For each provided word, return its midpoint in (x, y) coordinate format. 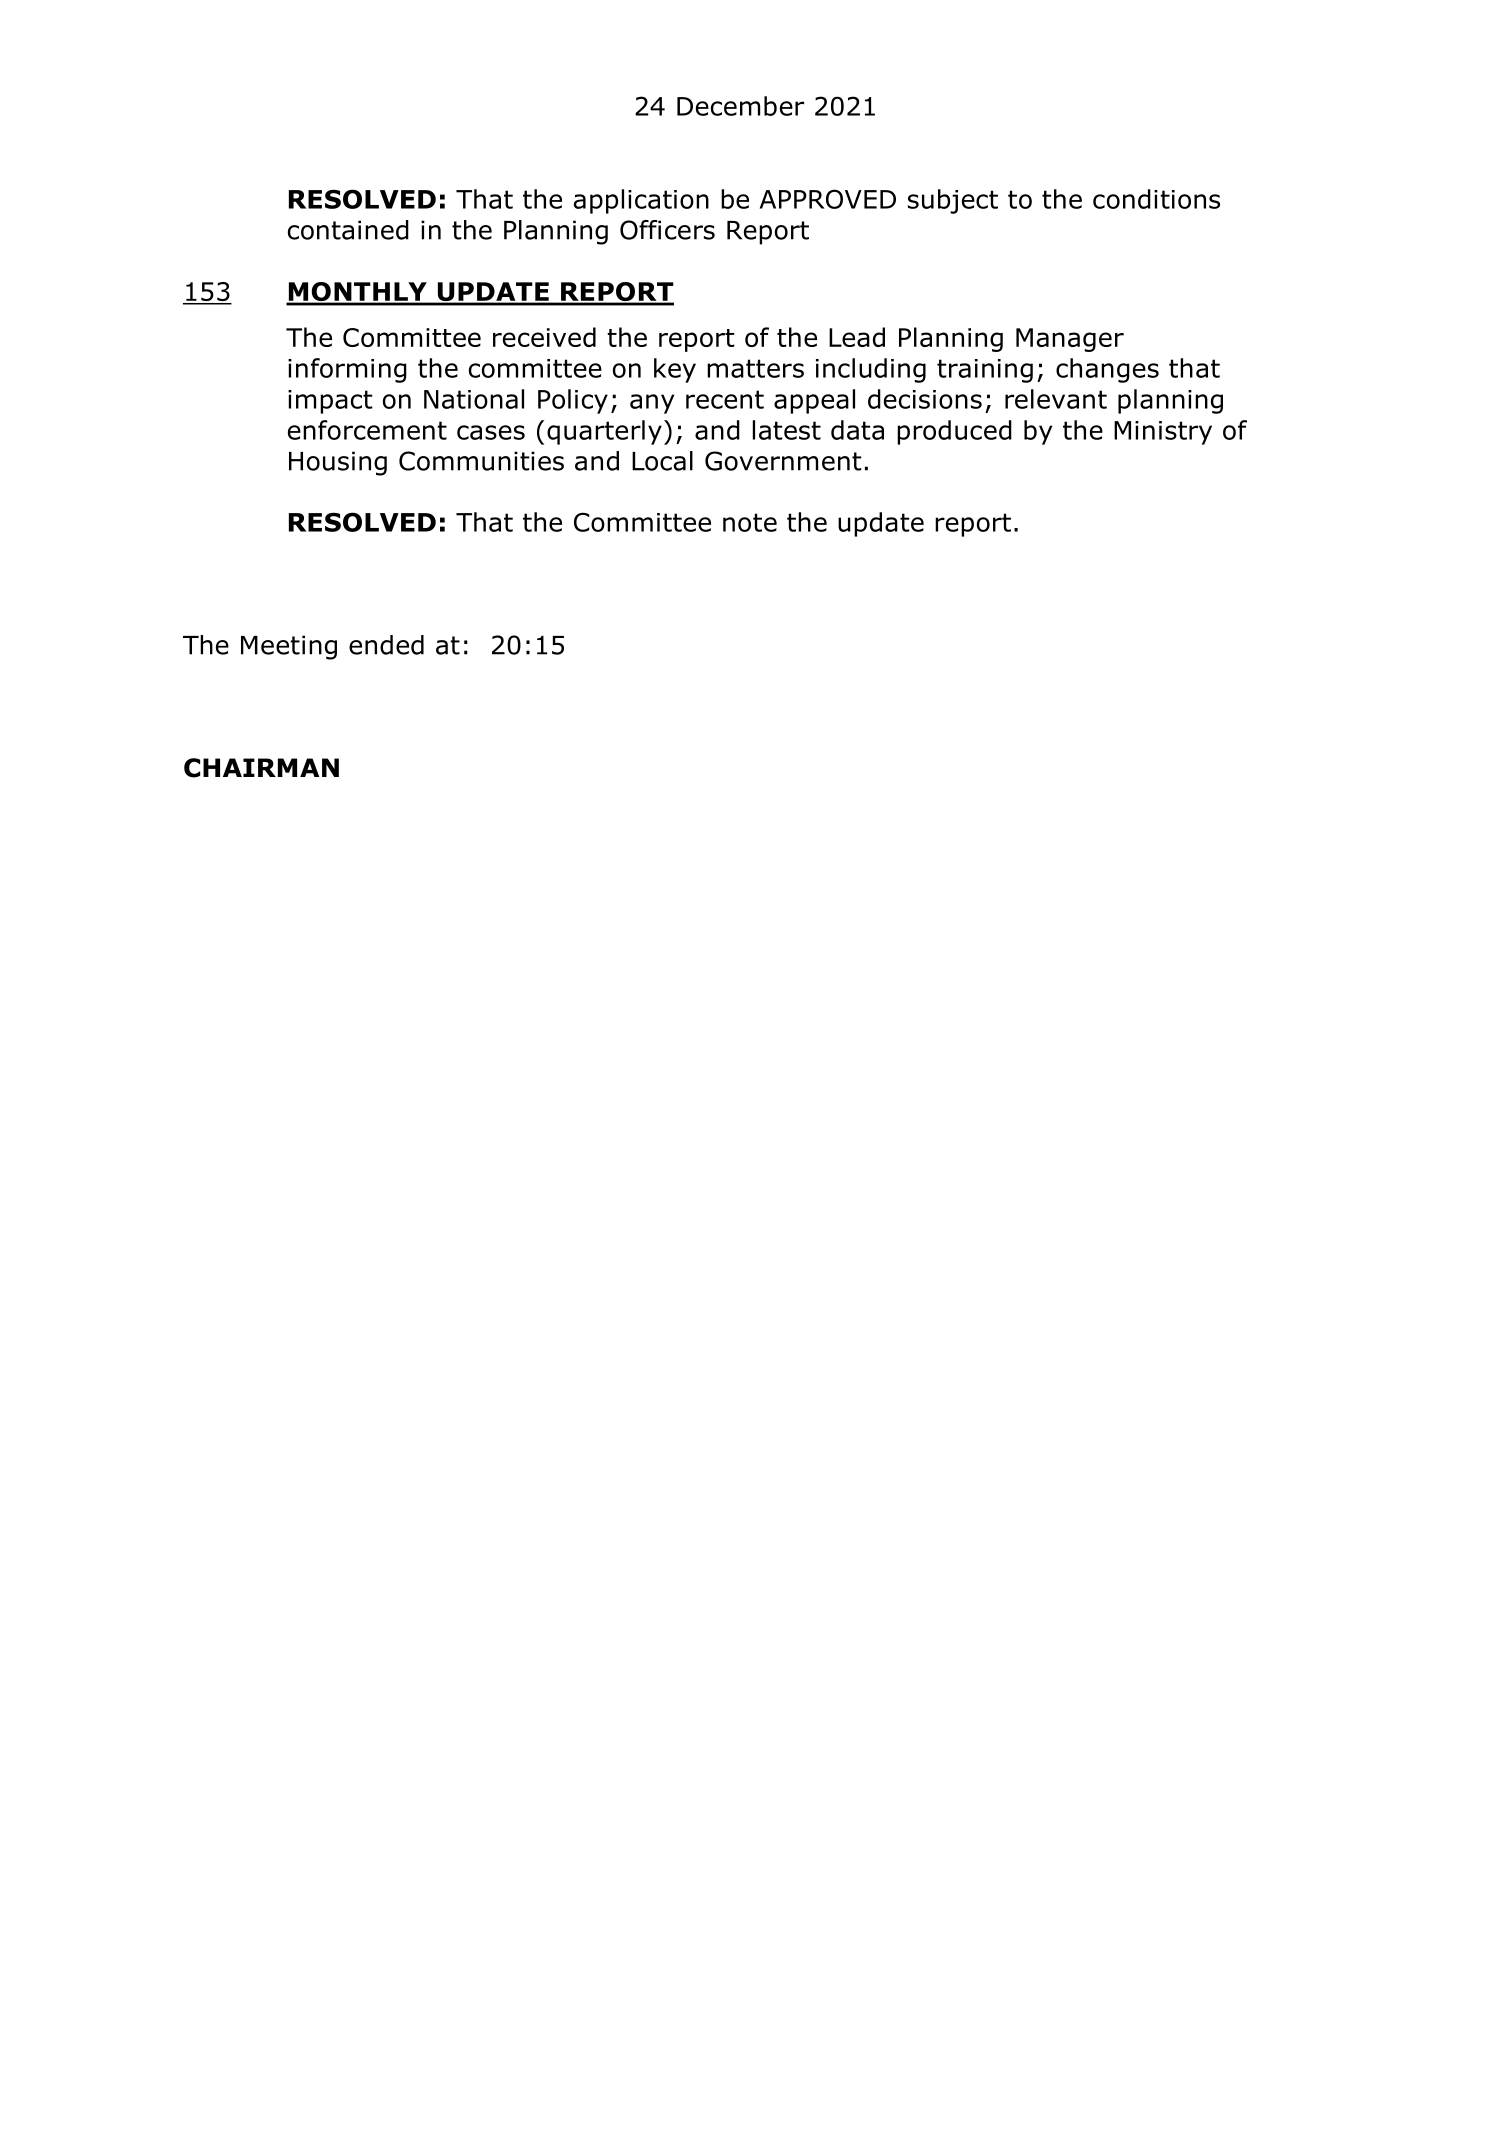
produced (954, 432)
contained (348, 230)
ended (386, 645)
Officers (667, 230)
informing (347, 370)
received (544, 337)
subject (953, 201)
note (750, 522)
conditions (1156, 199)
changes (1107, 370)
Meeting (289, 647)
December (740, 106)
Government (783, 461)
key (675, 370)
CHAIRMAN (261, 768)
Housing (338, 463)
